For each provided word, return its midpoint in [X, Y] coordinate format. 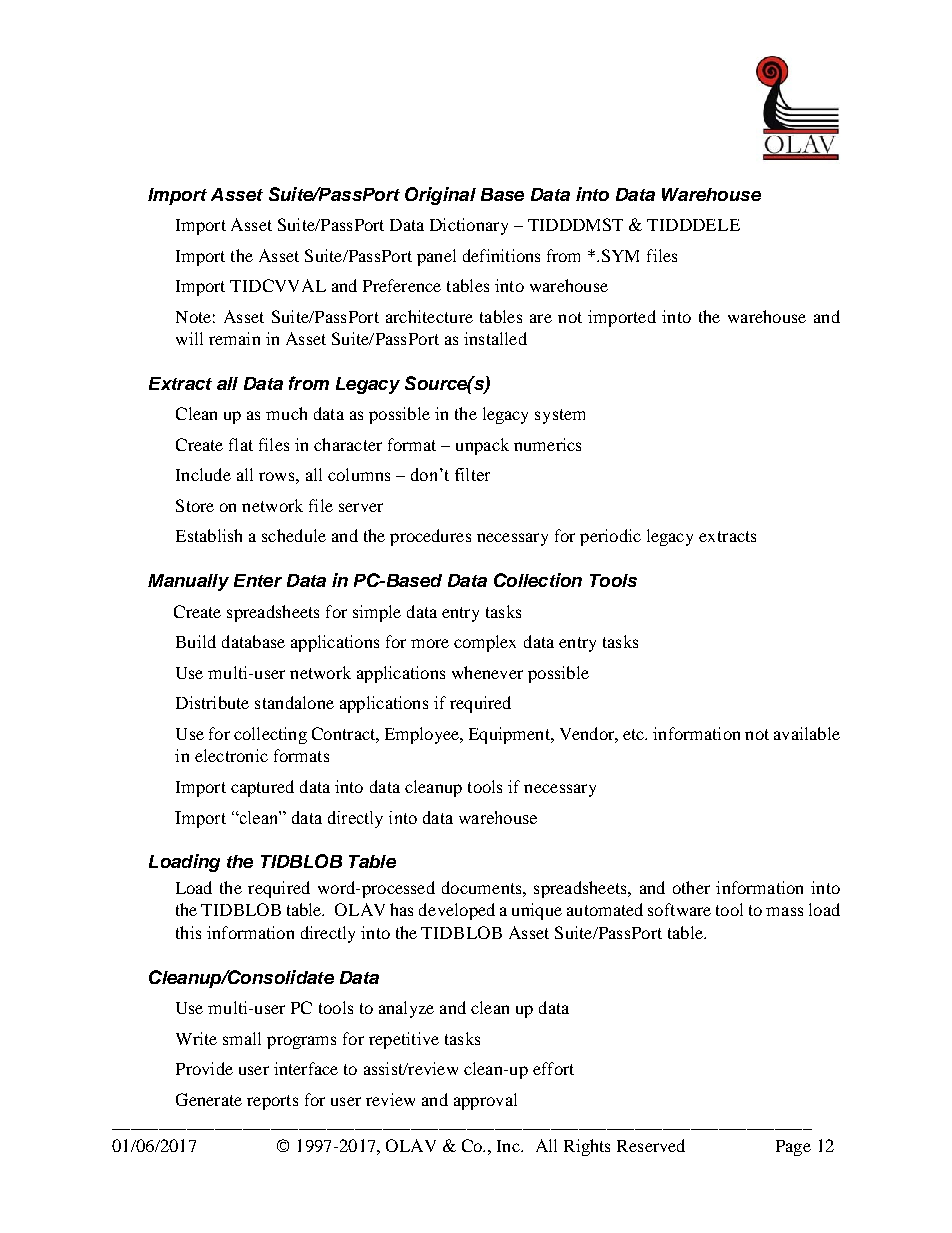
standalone [294, 702]
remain [234, 338]
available [807, 733]
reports [272, 1102]
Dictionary [469, 226]
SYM [620, 255]
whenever [487, 672]
